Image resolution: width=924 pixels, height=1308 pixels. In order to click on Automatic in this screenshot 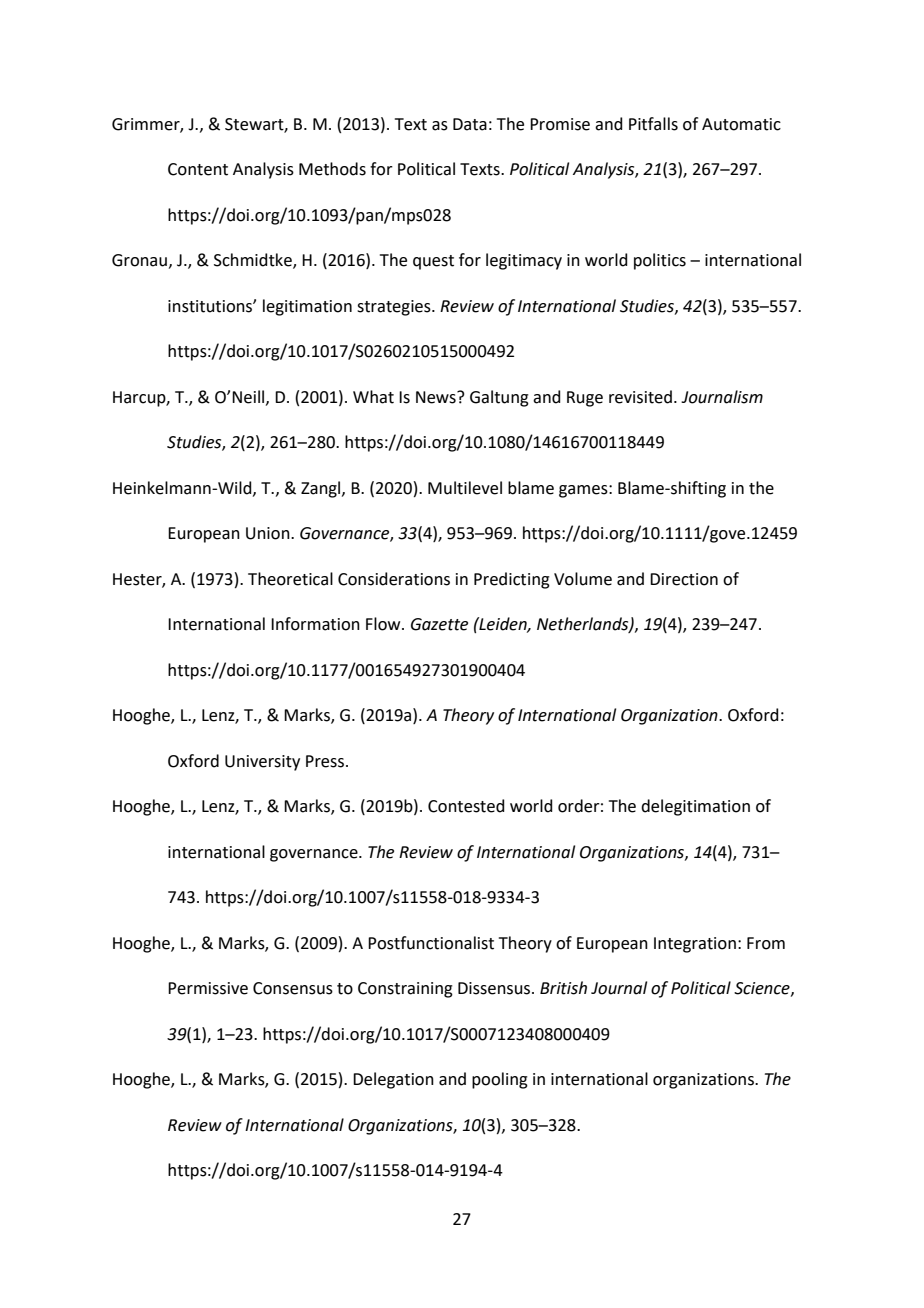, I will do `click(741, 124)`.
